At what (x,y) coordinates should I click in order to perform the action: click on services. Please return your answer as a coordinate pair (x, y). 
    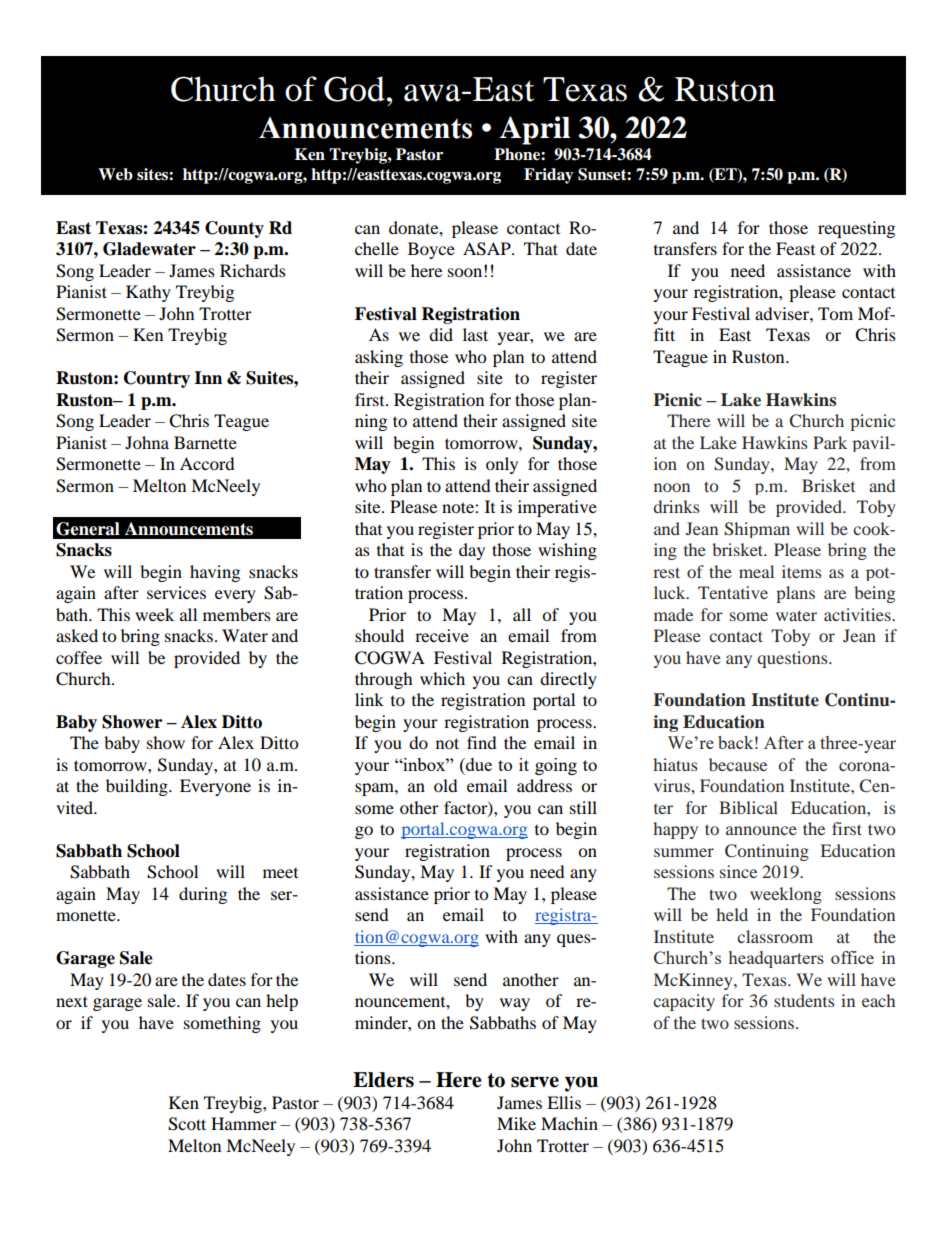
    Looking at the image, I should click on (176, 592).
